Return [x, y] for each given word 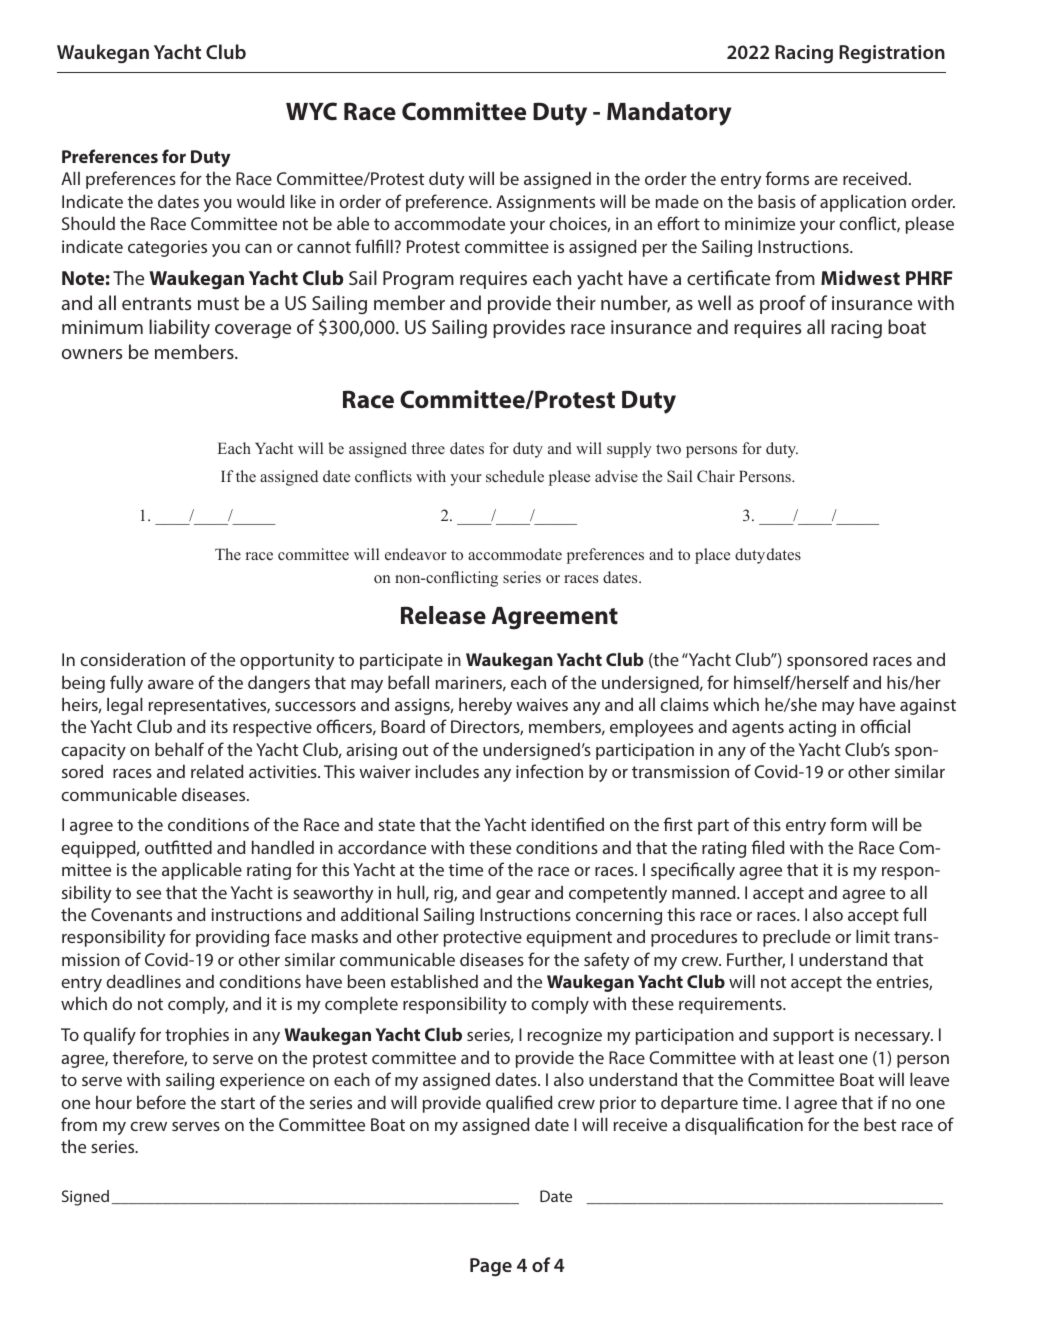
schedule [515, 476]
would [260, 201]
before [161, 1102]
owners [92, 354]
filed [767, 847]
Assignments [545, 203]
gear [513, 896]
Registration [892, 54]
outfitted [178, 847]
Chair [716, 476]
